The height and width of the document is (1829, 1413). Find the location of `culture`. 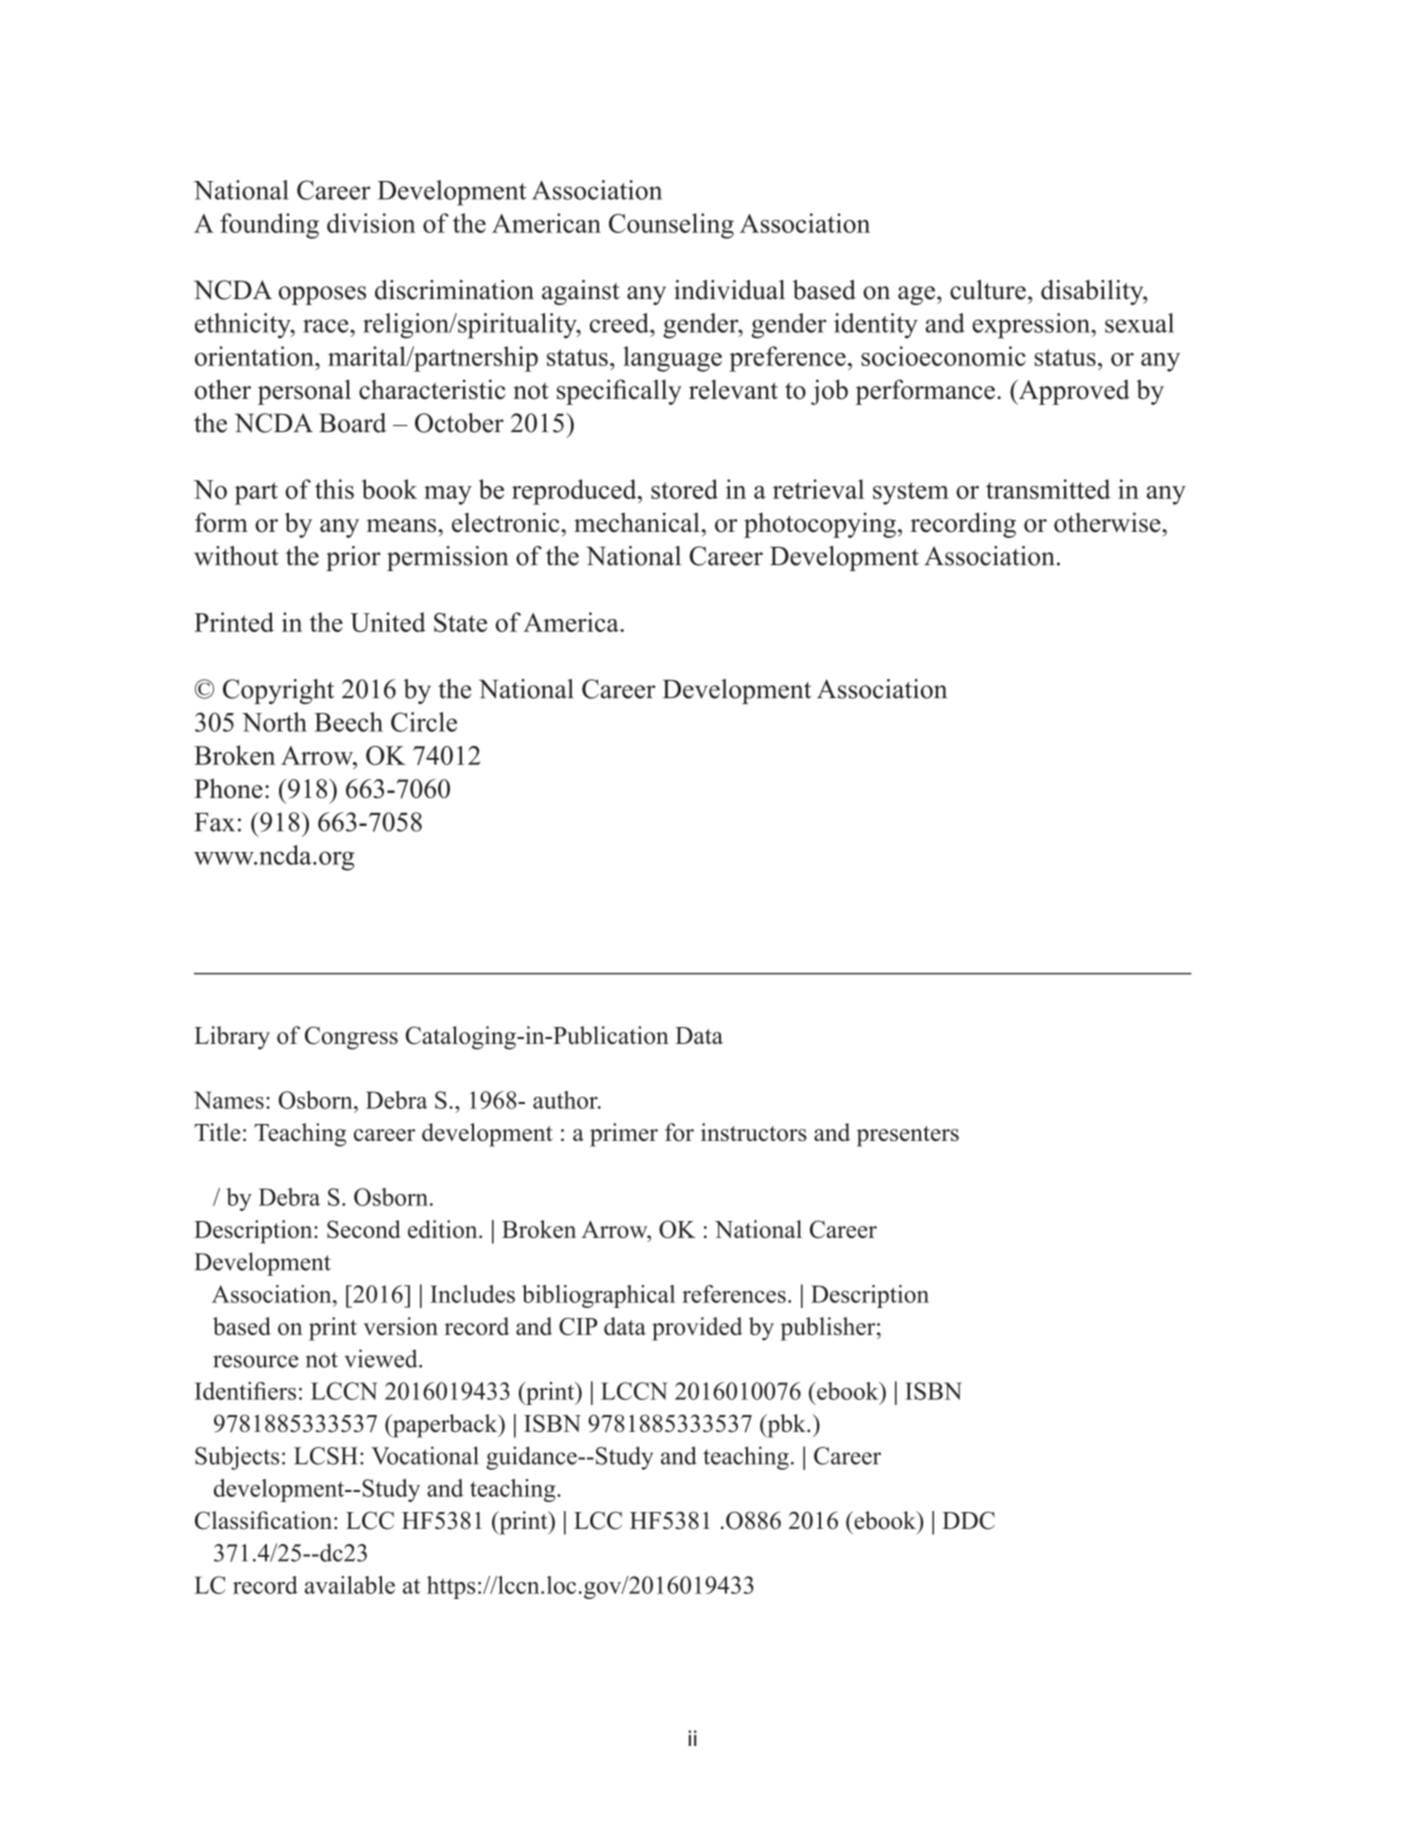

culture is located at coordinates (988, 290).
